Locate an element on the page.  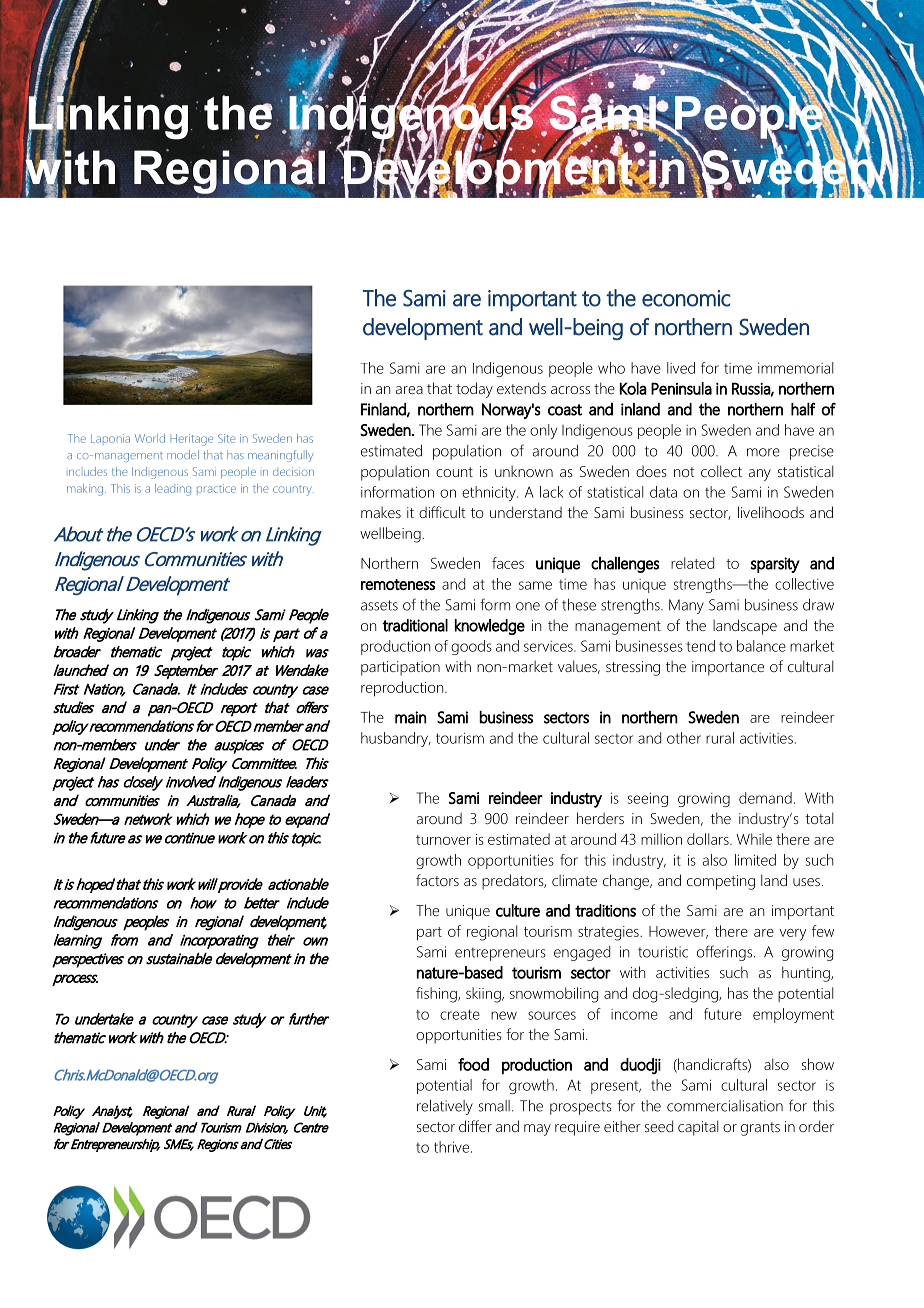
Many is located at coordinates (686, 606).
